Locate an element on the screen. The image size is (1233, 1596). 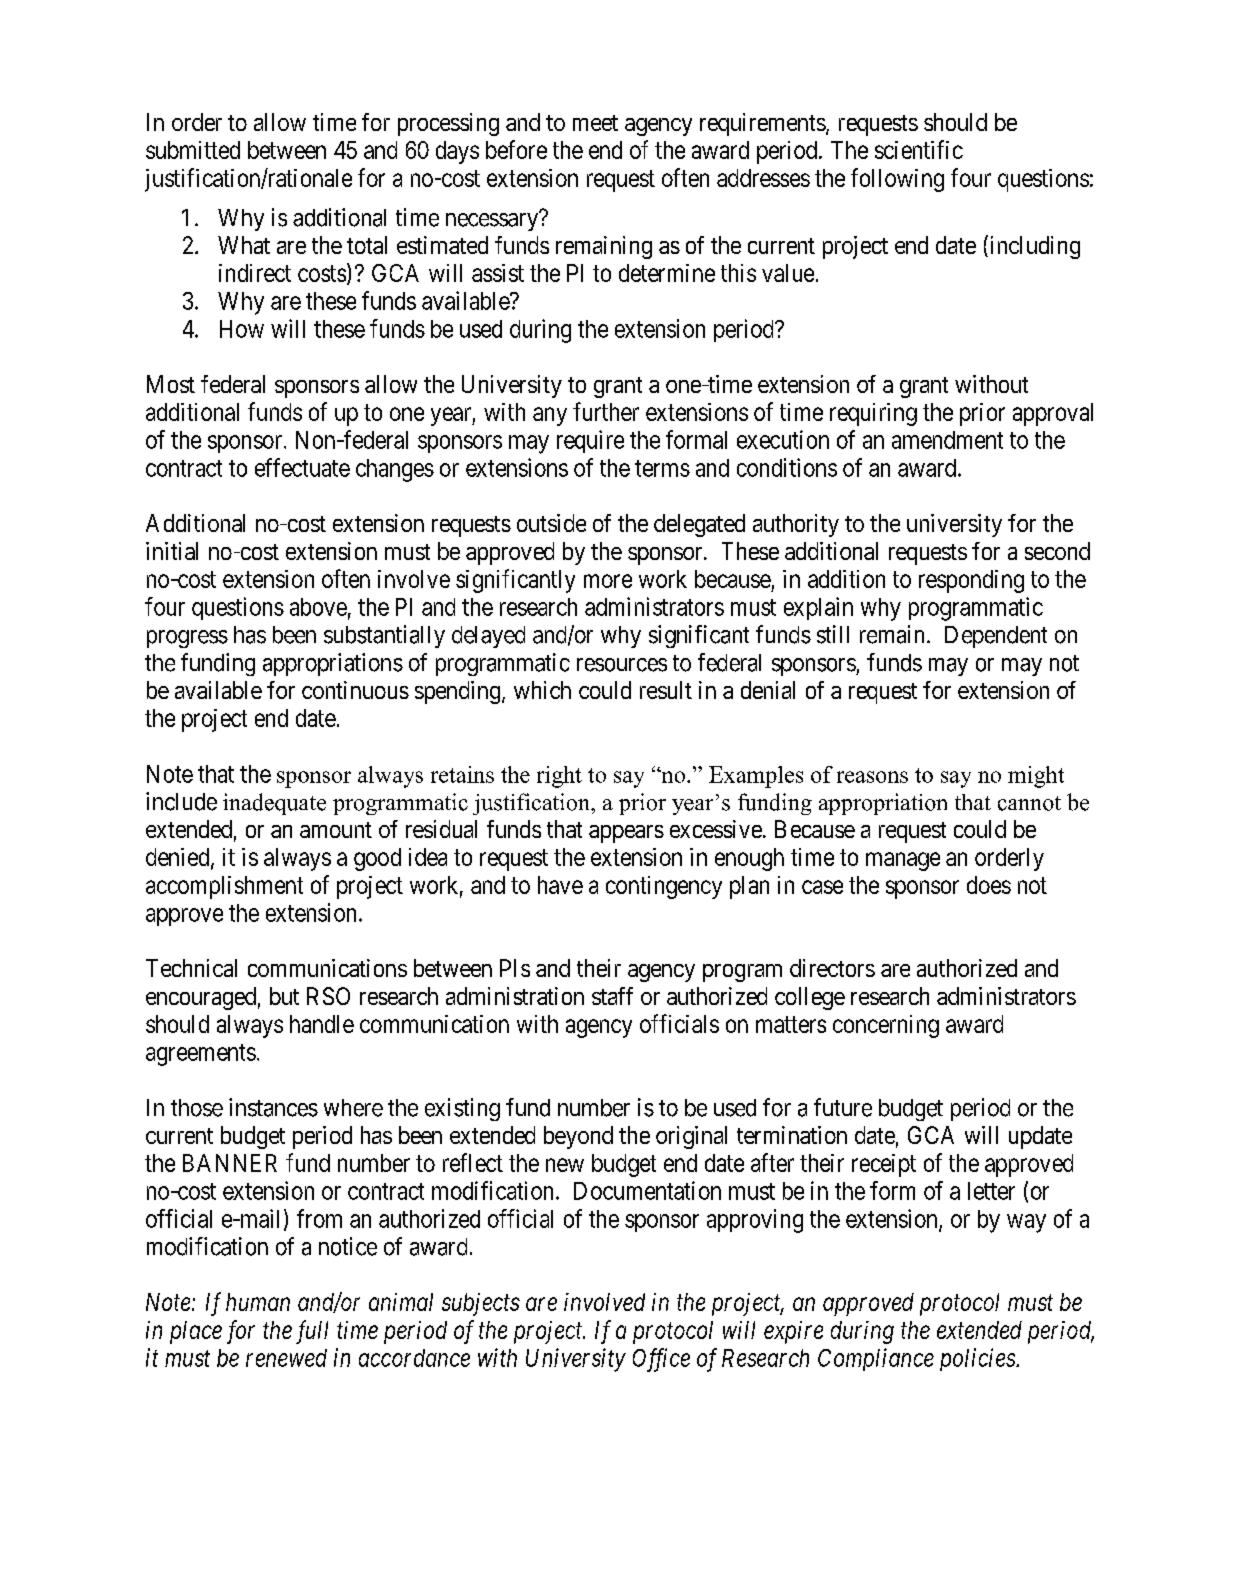
human is located at coordinates (258, 1302).
